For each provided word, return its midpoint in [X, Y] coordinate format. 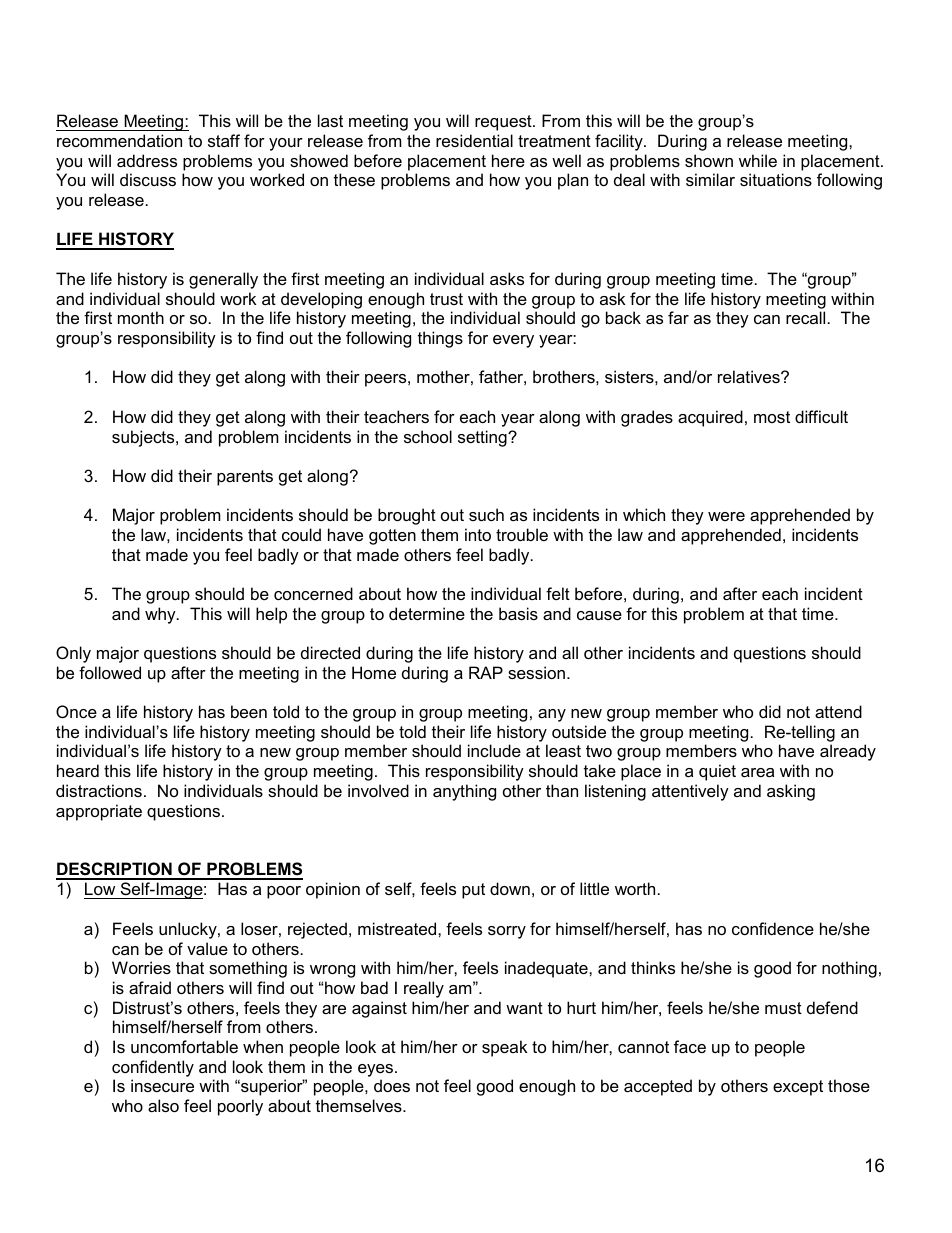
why [161, 615]
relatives [750, 376]
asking [791, 792]
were [726, 516]
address [147, 160]
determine [427, 613]
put [473, 891]
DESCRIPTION [115, 870]
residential [474, 140]
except [798, 1088]
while [758, 160]
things [440, 339]
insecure [162, 1085]
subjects [144, 438]
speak [505, 1048]
